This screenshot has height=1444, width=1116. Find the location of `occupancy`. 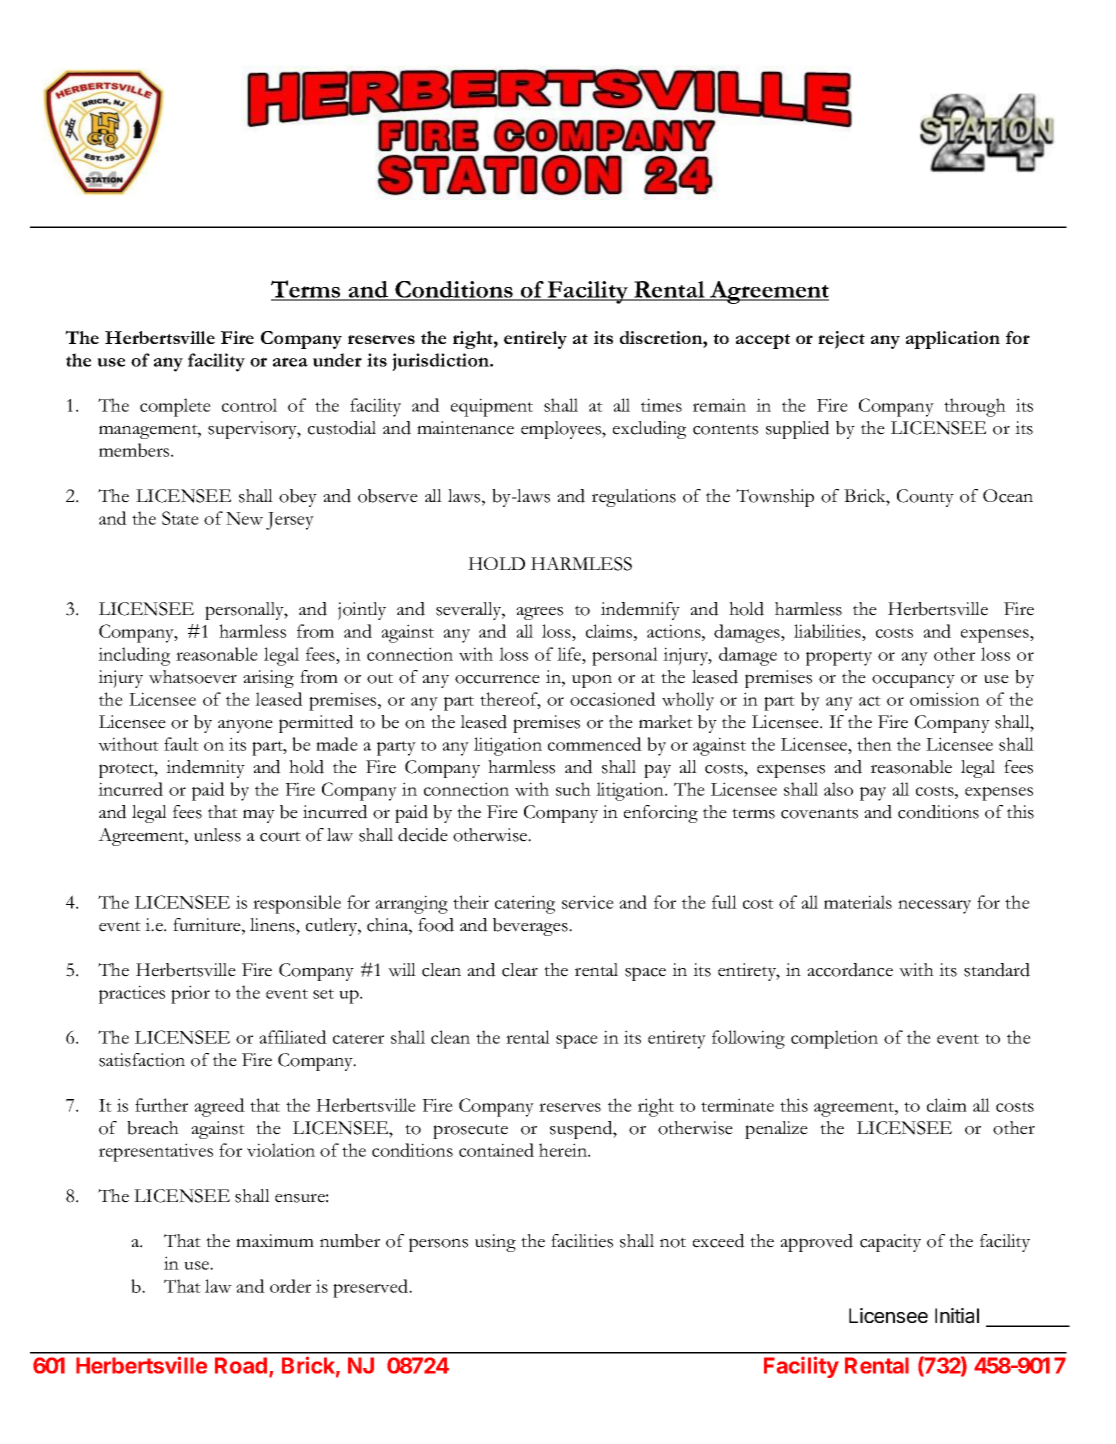

occupancy is located at coordinates (913, 681).
